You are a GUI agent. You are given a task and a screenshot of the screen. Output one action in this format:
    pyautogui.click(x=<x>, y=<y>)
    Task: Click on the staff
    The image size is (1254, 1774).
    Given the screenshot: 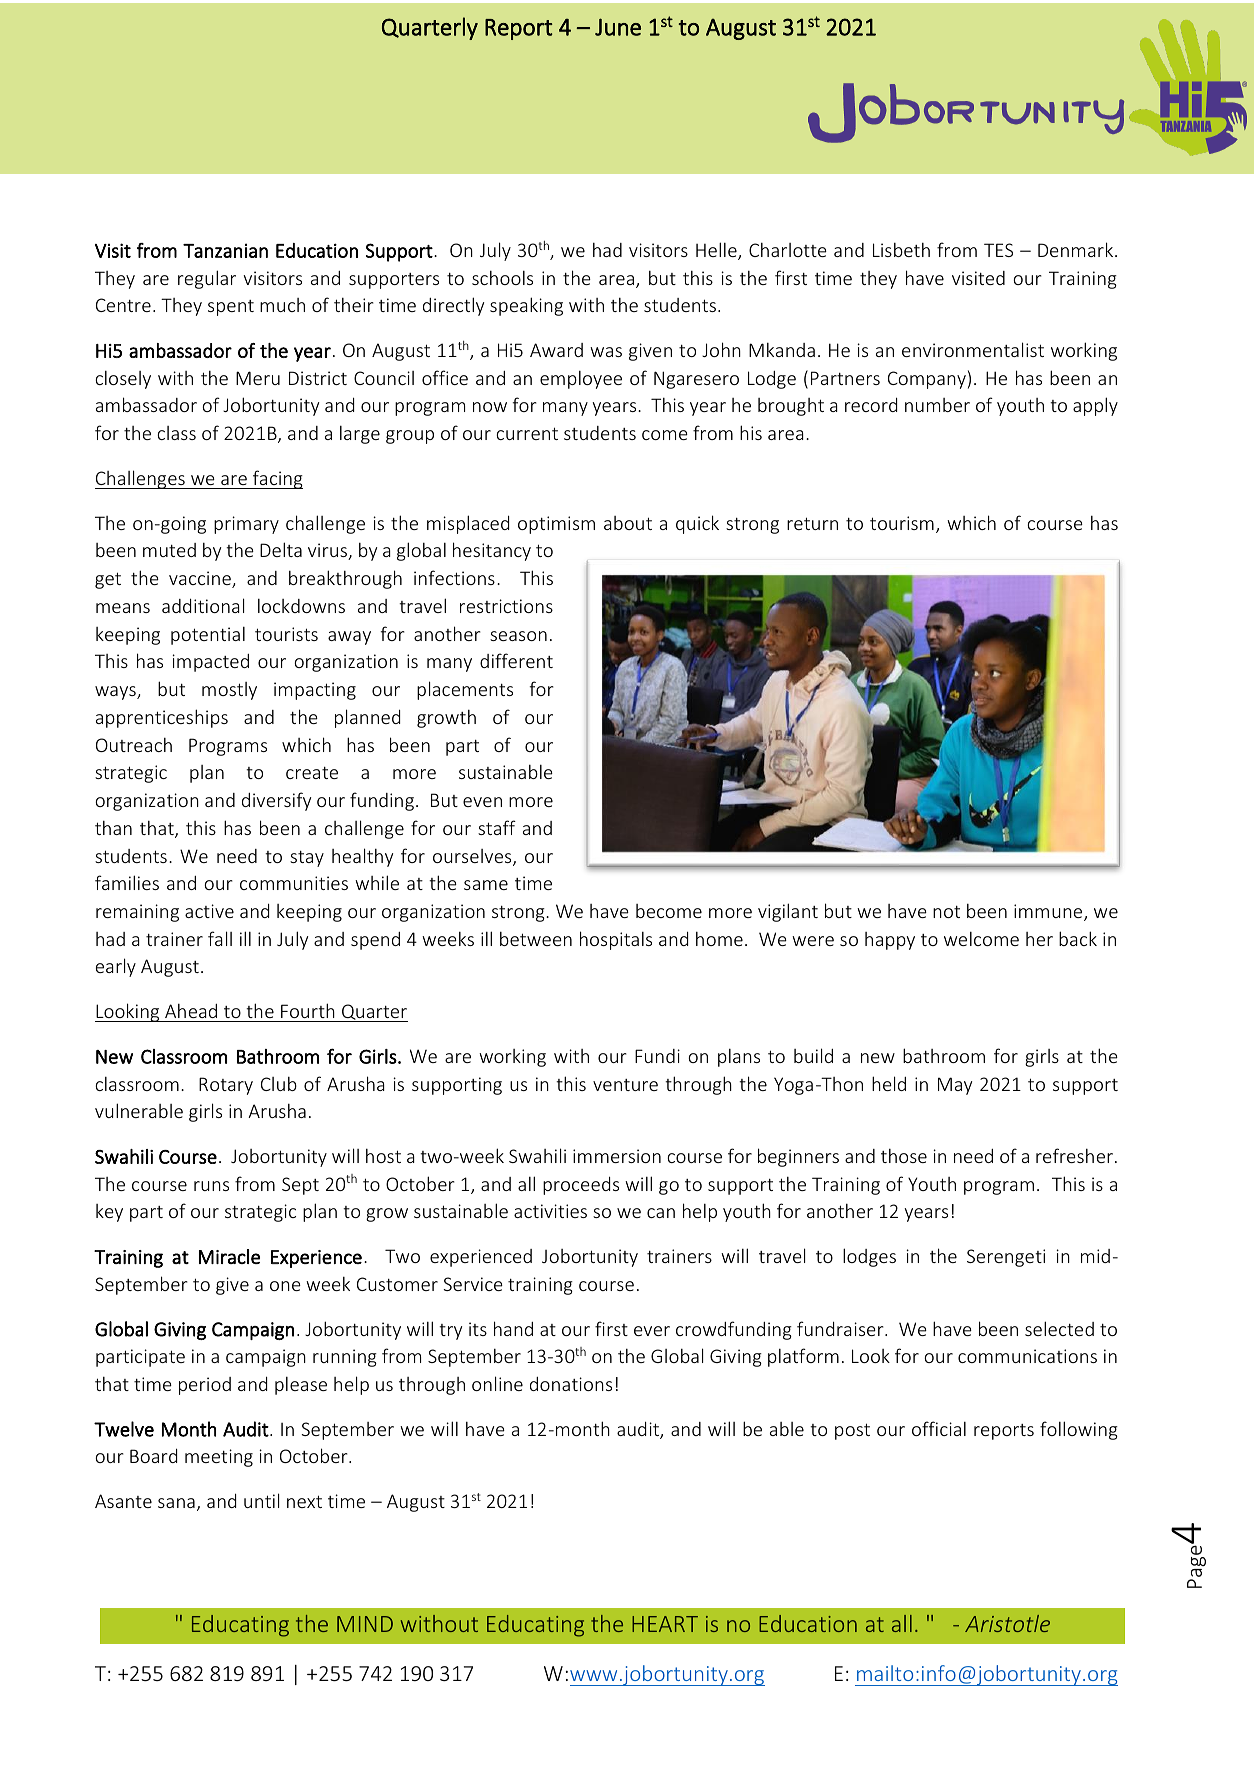 What is the action you would take?
    pyautogui.click(x=497, y=827)
